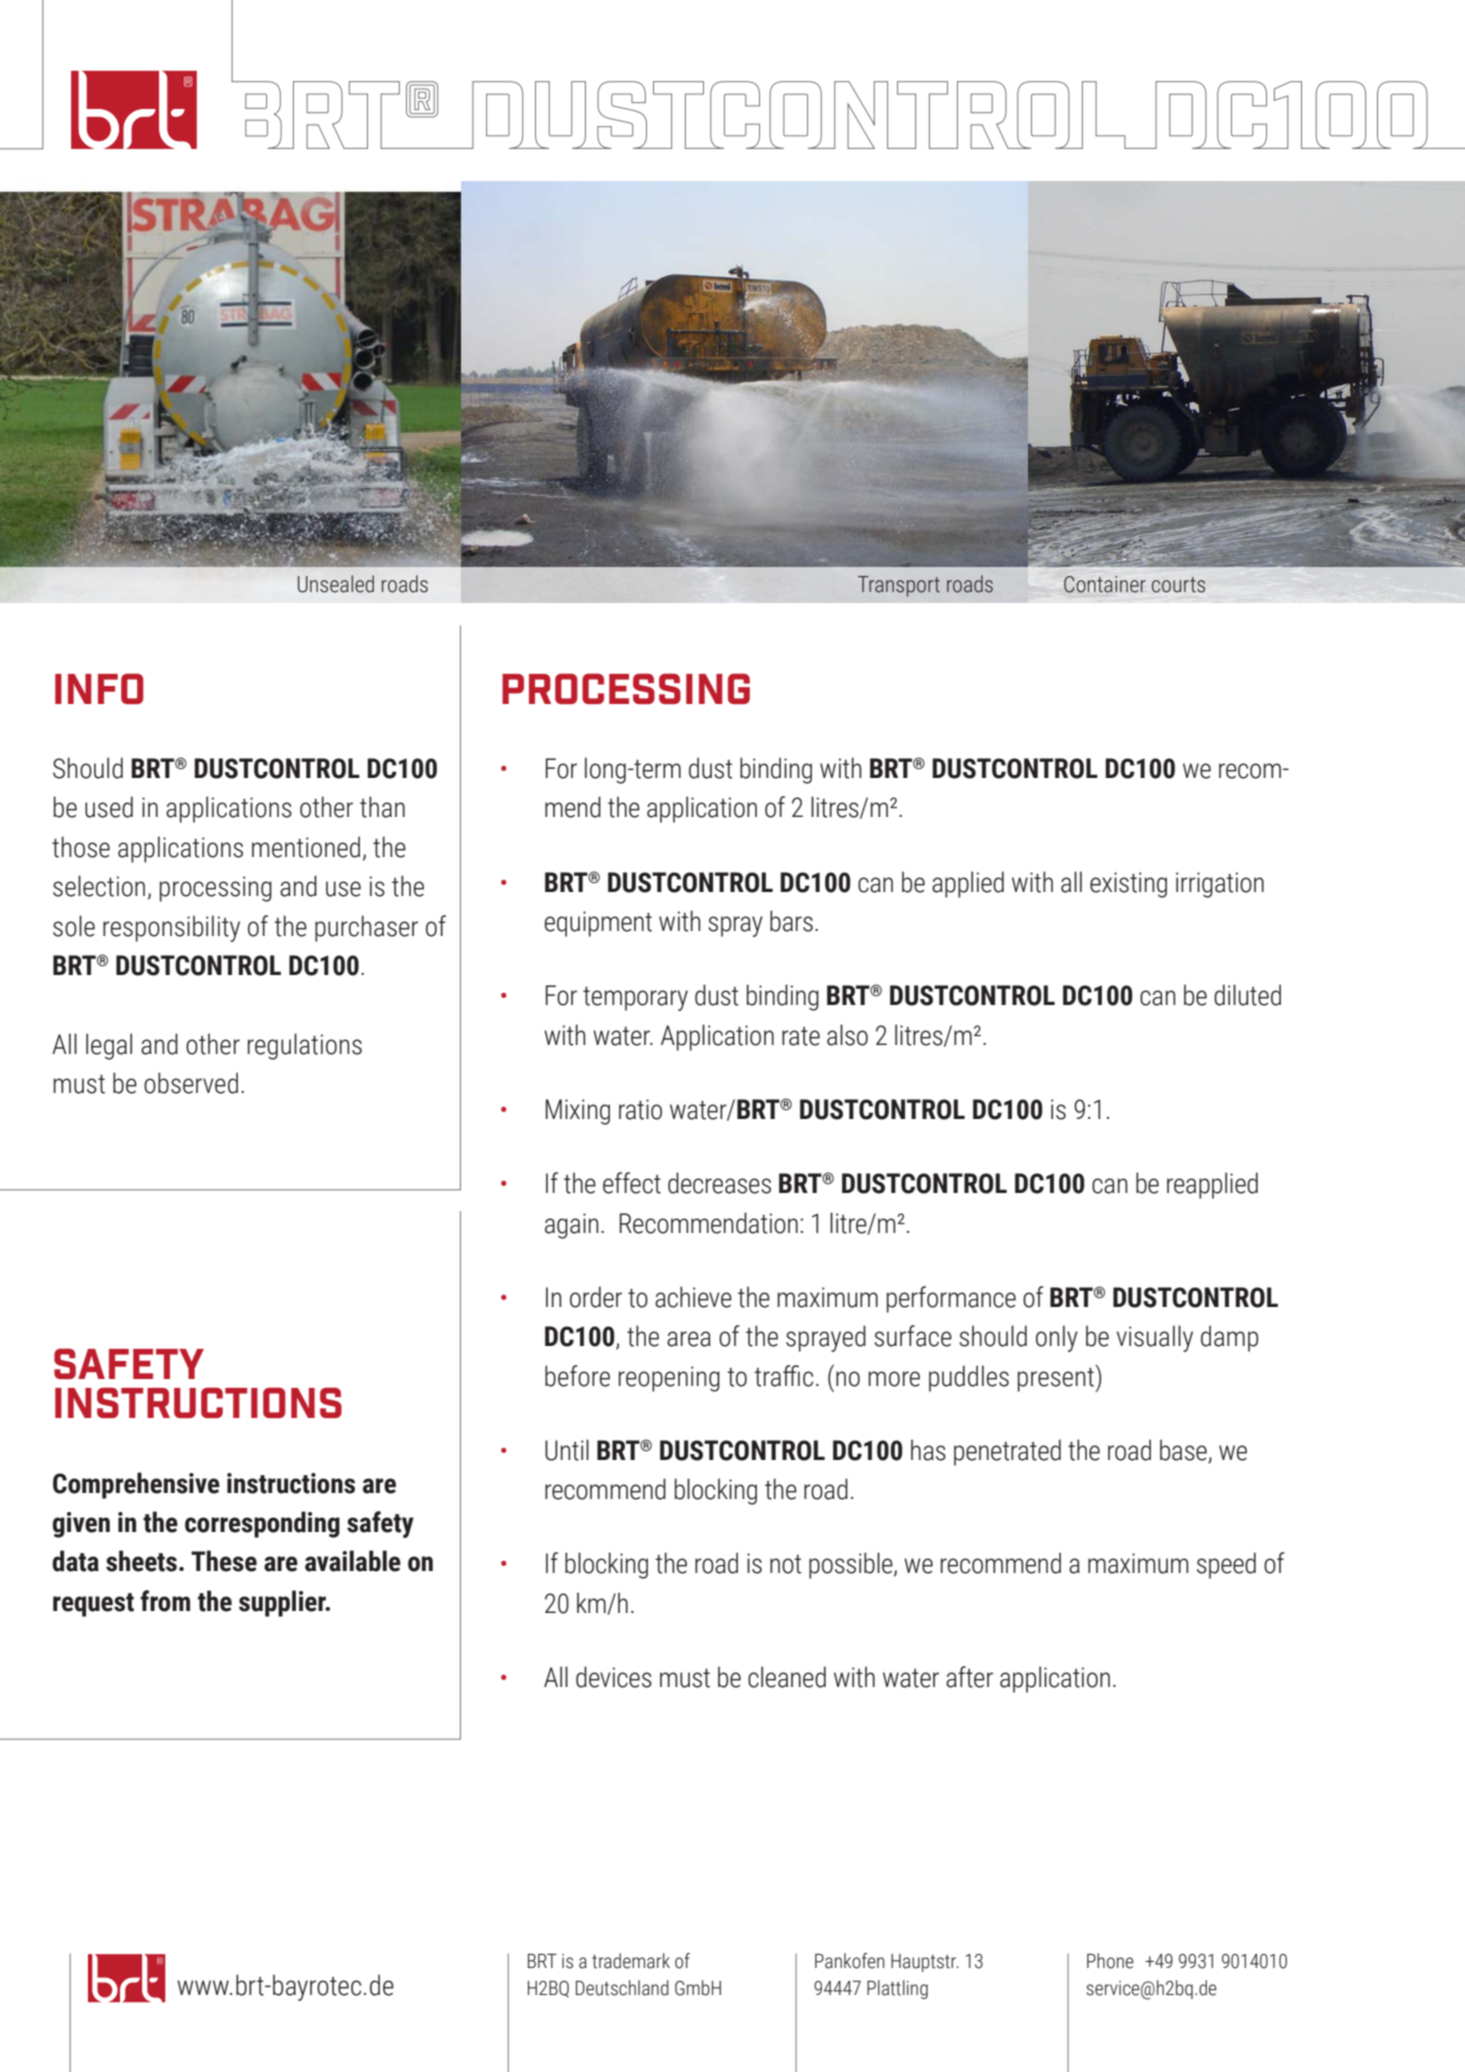 The width and height of the screenshot is (1465, 2072). What do you see at coordinates (336, 584) in the screenshot?
I see `Unsealed` at bounding box center [336, 584].
